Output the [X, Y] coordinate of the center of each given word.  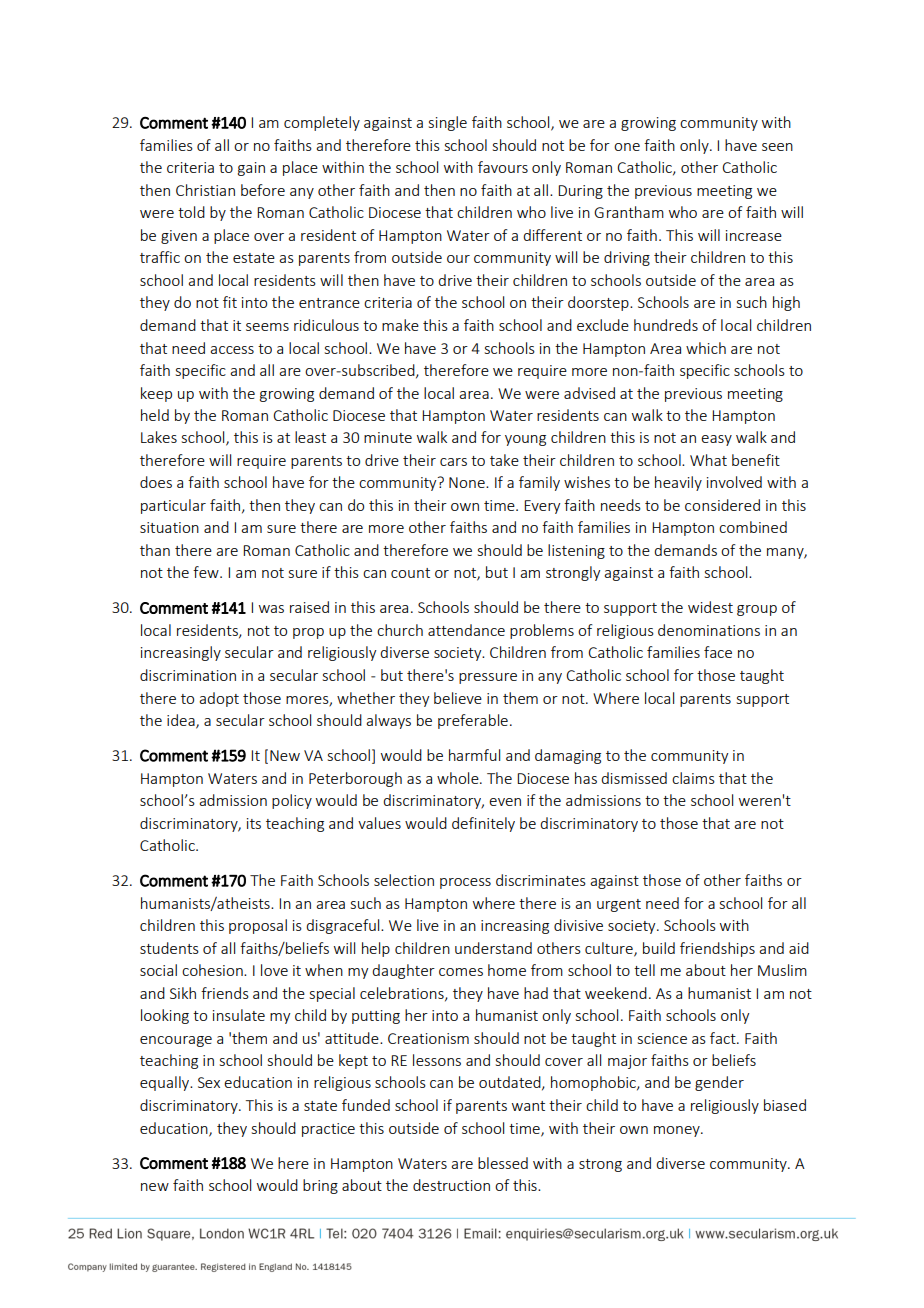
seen [777, 147]
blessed [503, 1163]
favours [503, 167]
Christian [205, 190]
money [678, 1131]
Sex [209, 1082]
